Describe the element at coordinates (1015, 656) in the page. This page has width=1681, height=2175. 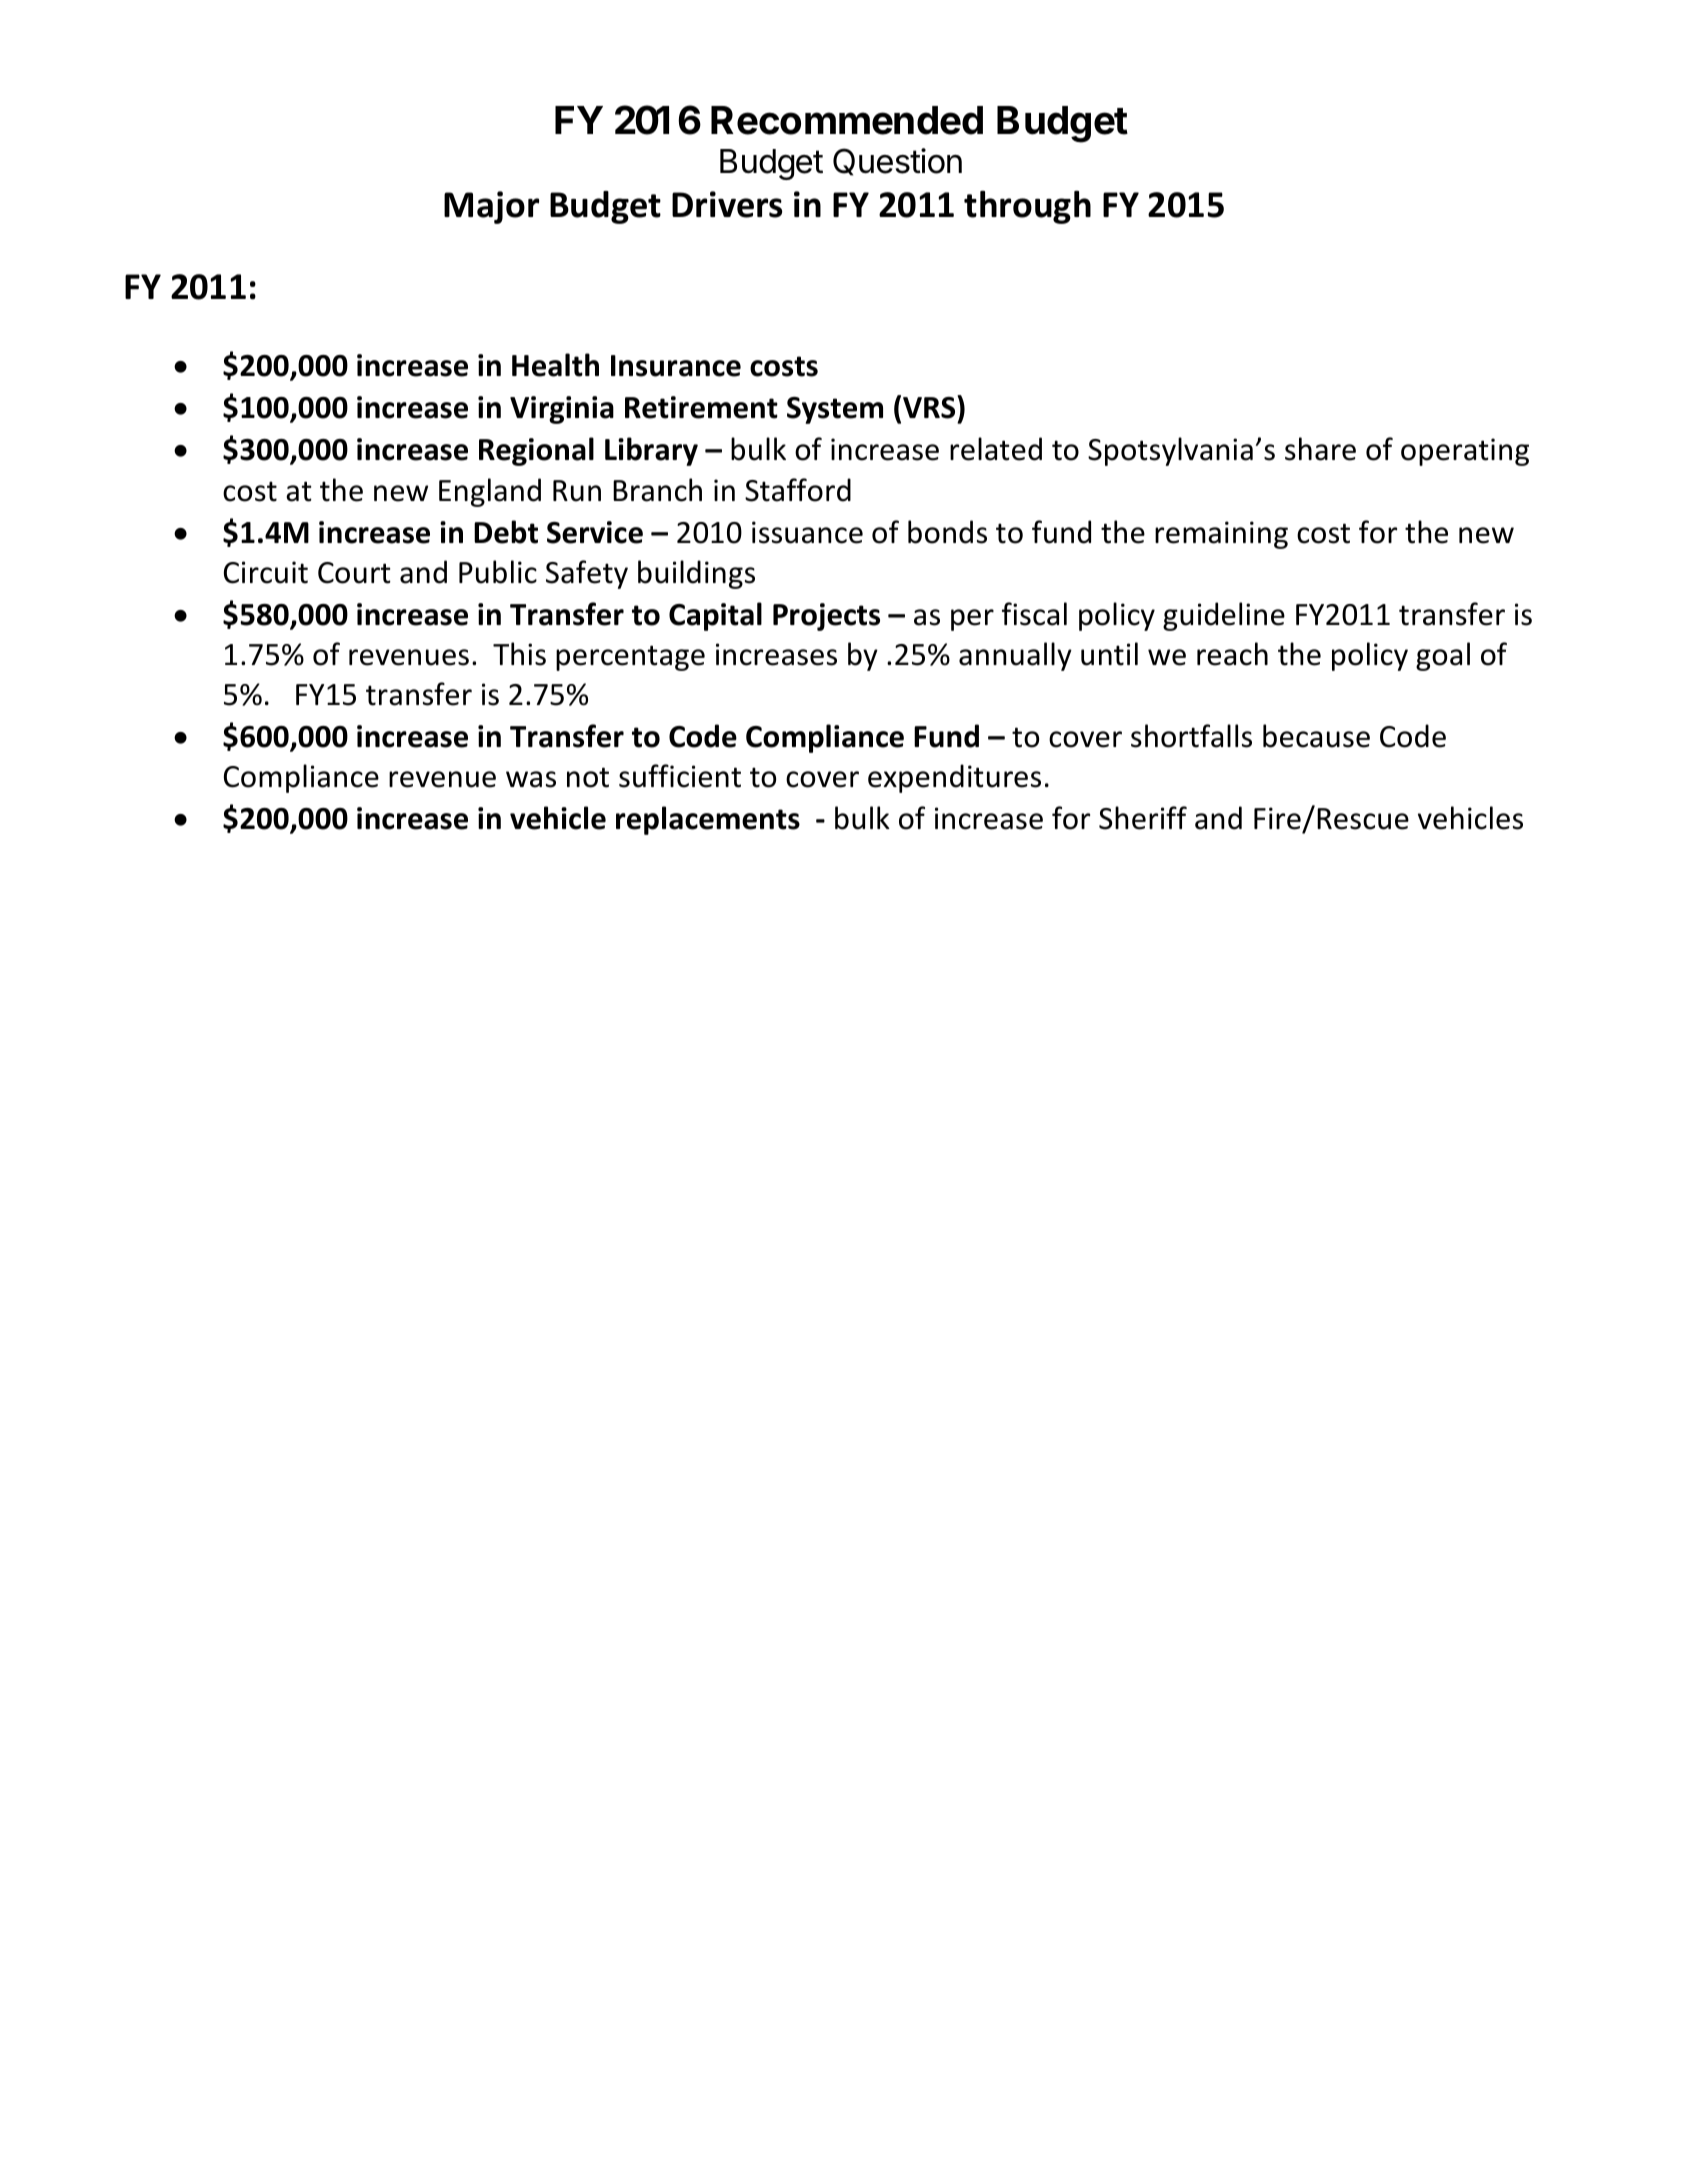
I see `annually` at that location.
